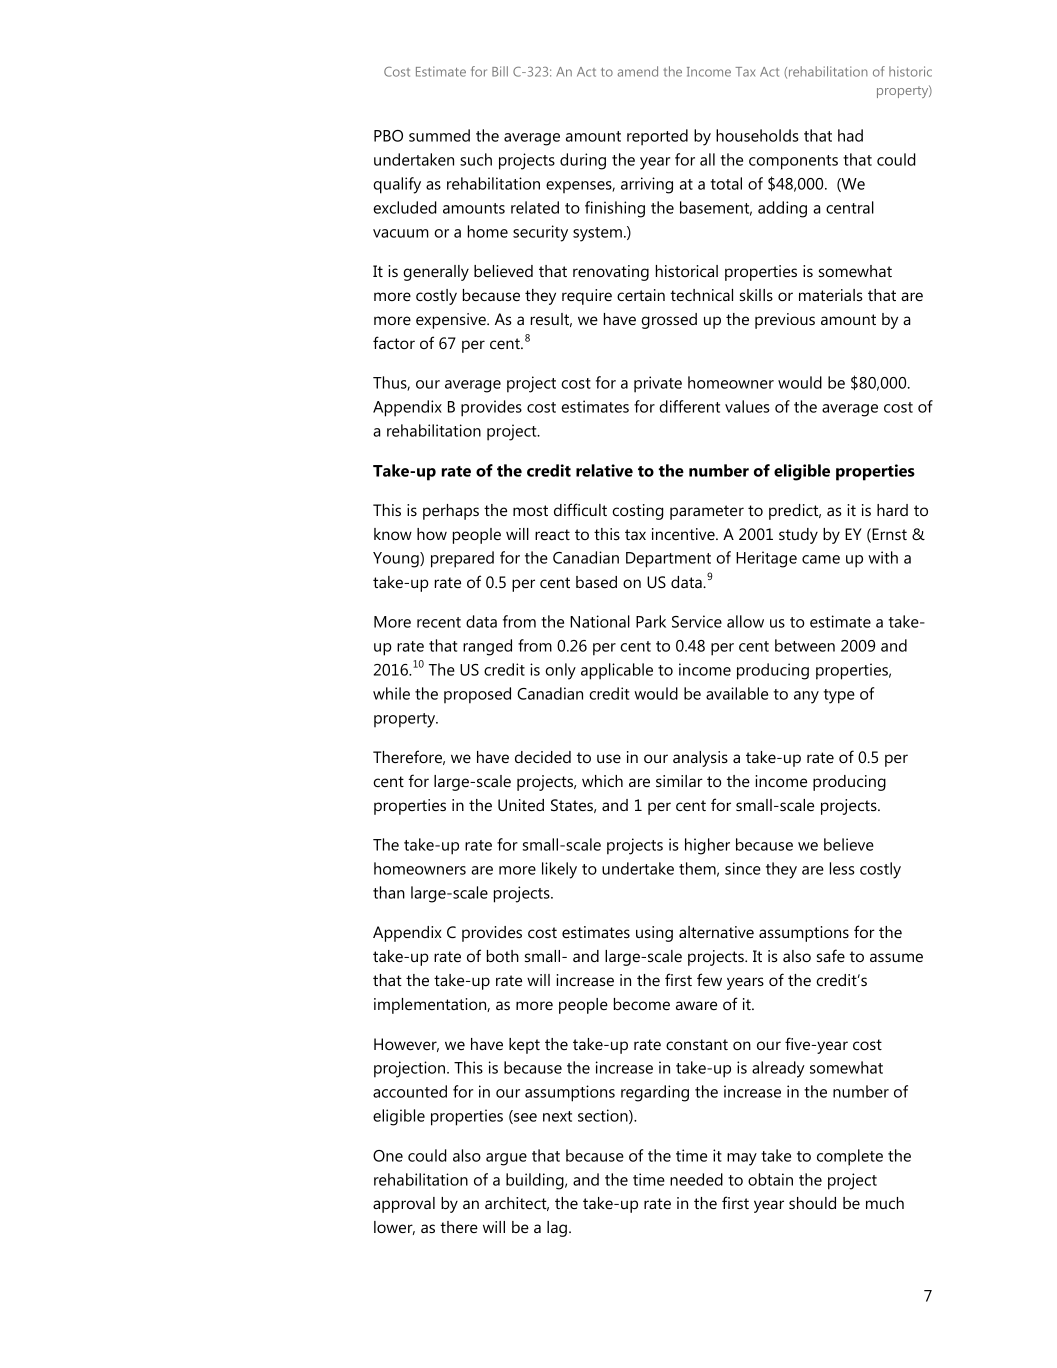 This image has width=1057, height=1368. I want to click on ranged, so click(487, 647).
